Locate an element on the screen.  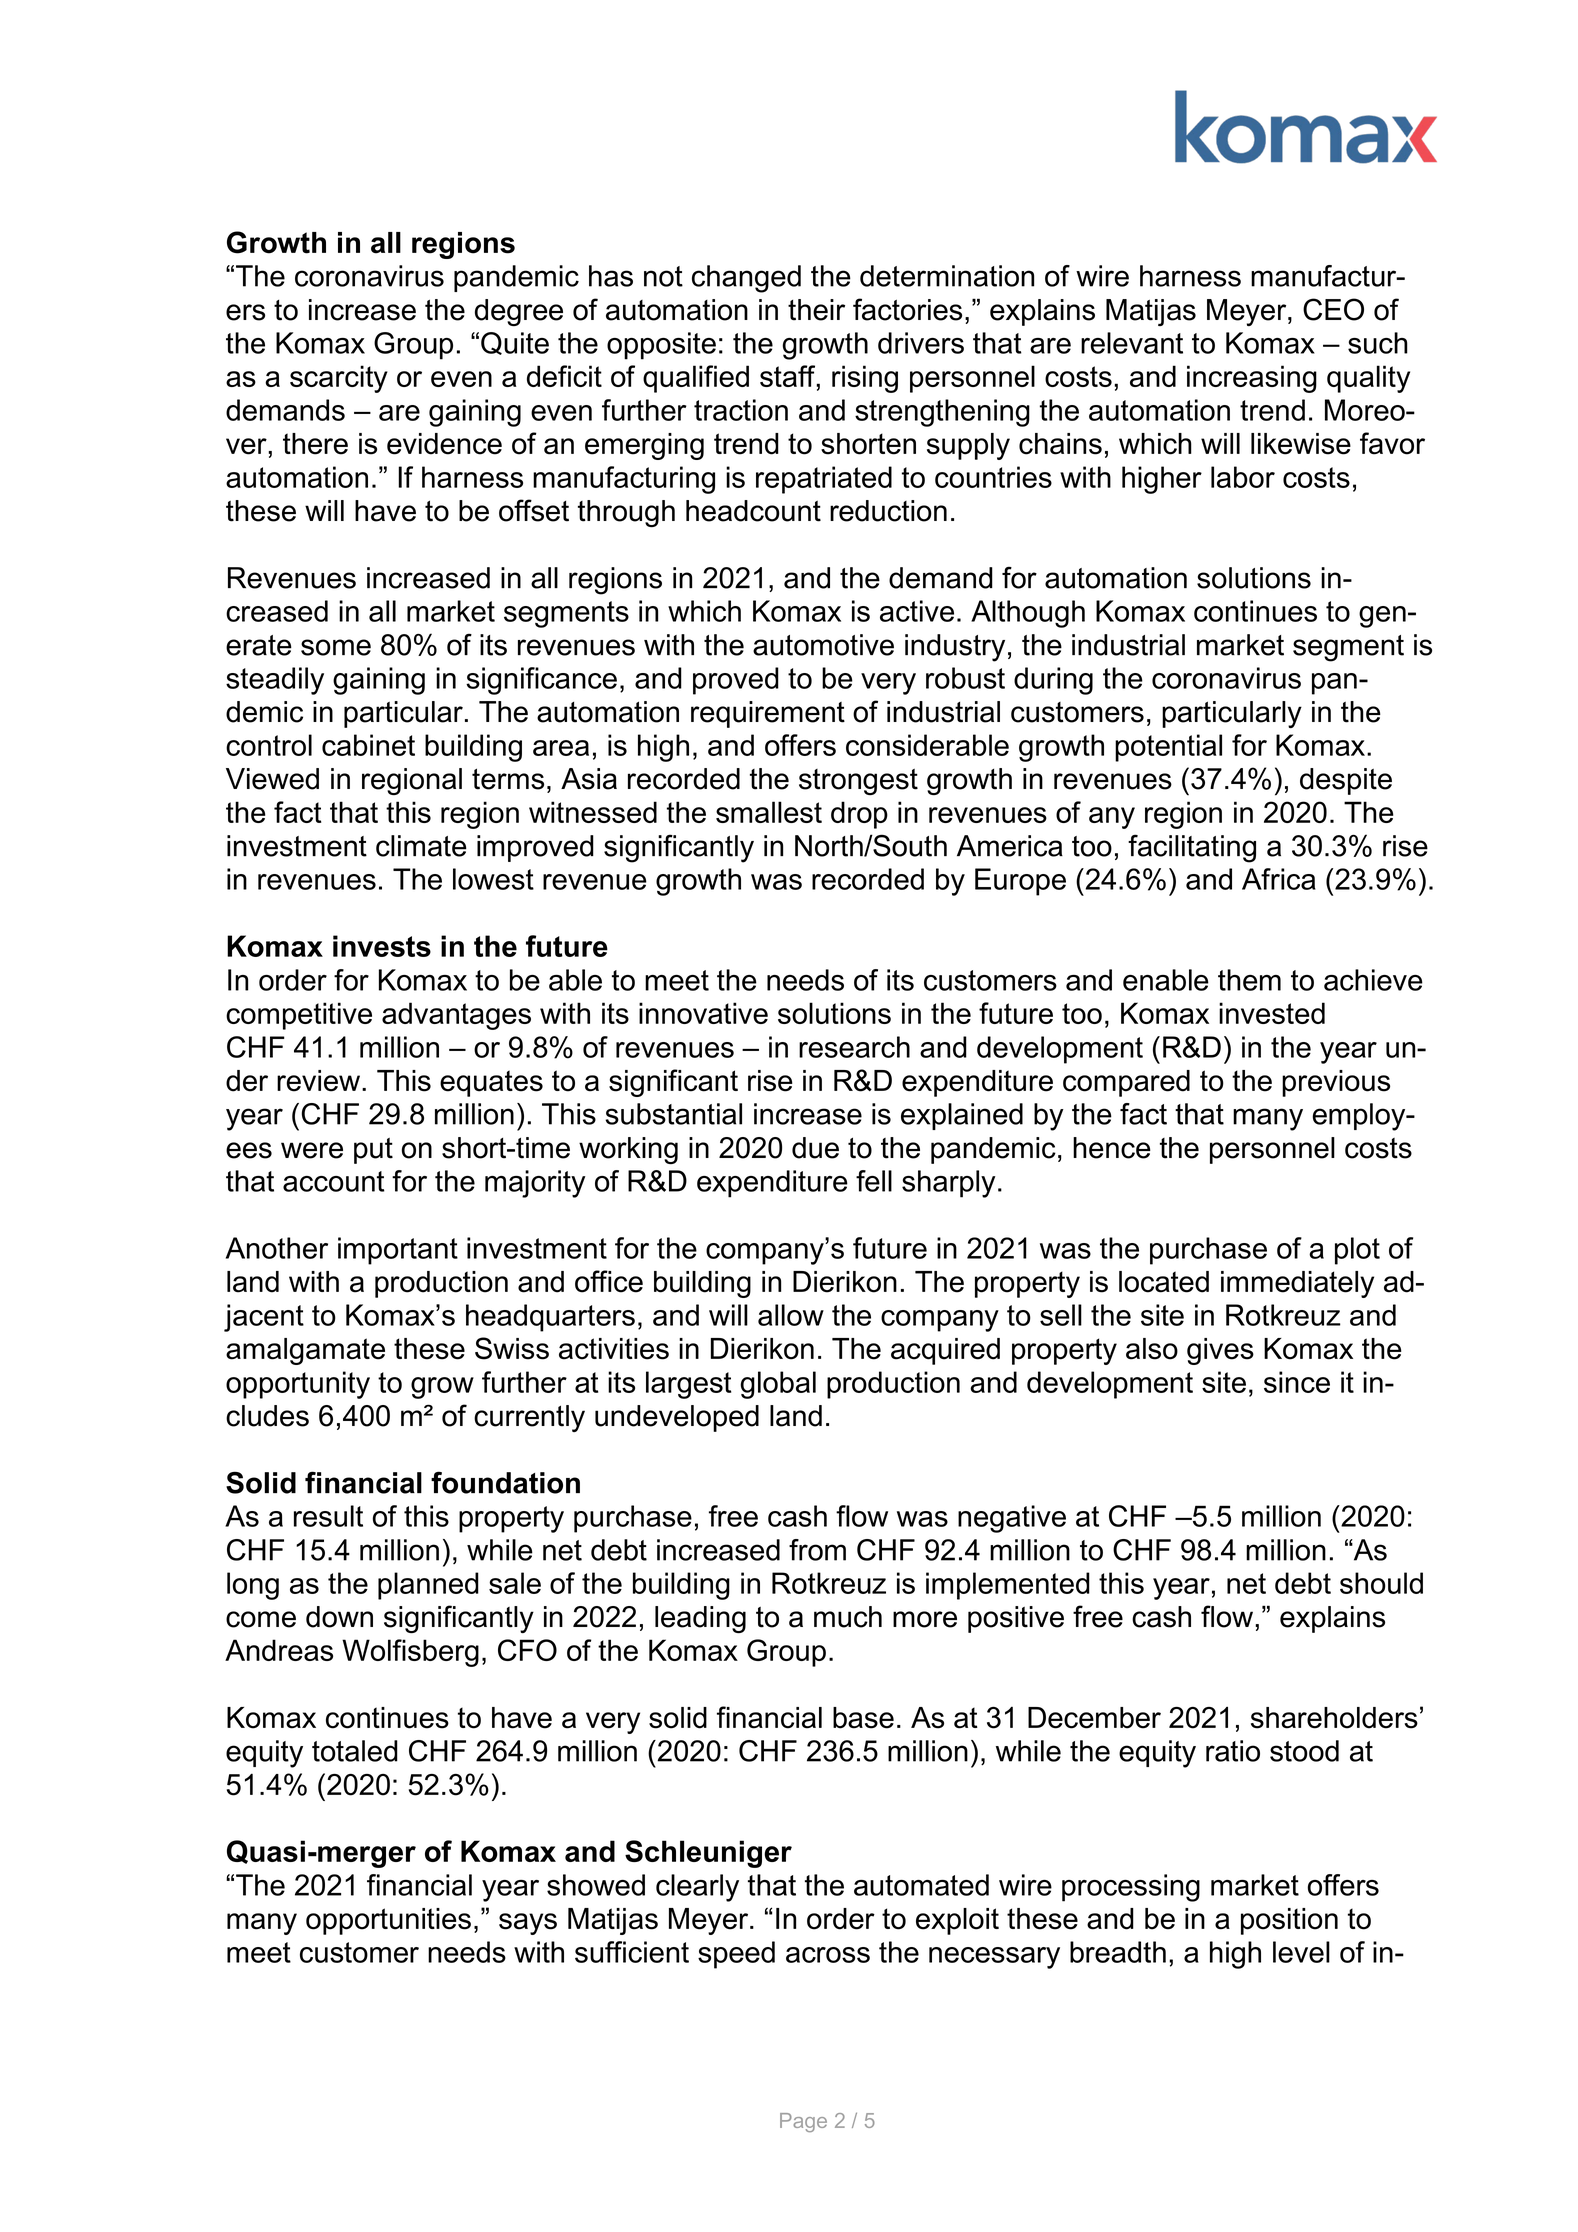
from is located at coordinates (817, 1550).
